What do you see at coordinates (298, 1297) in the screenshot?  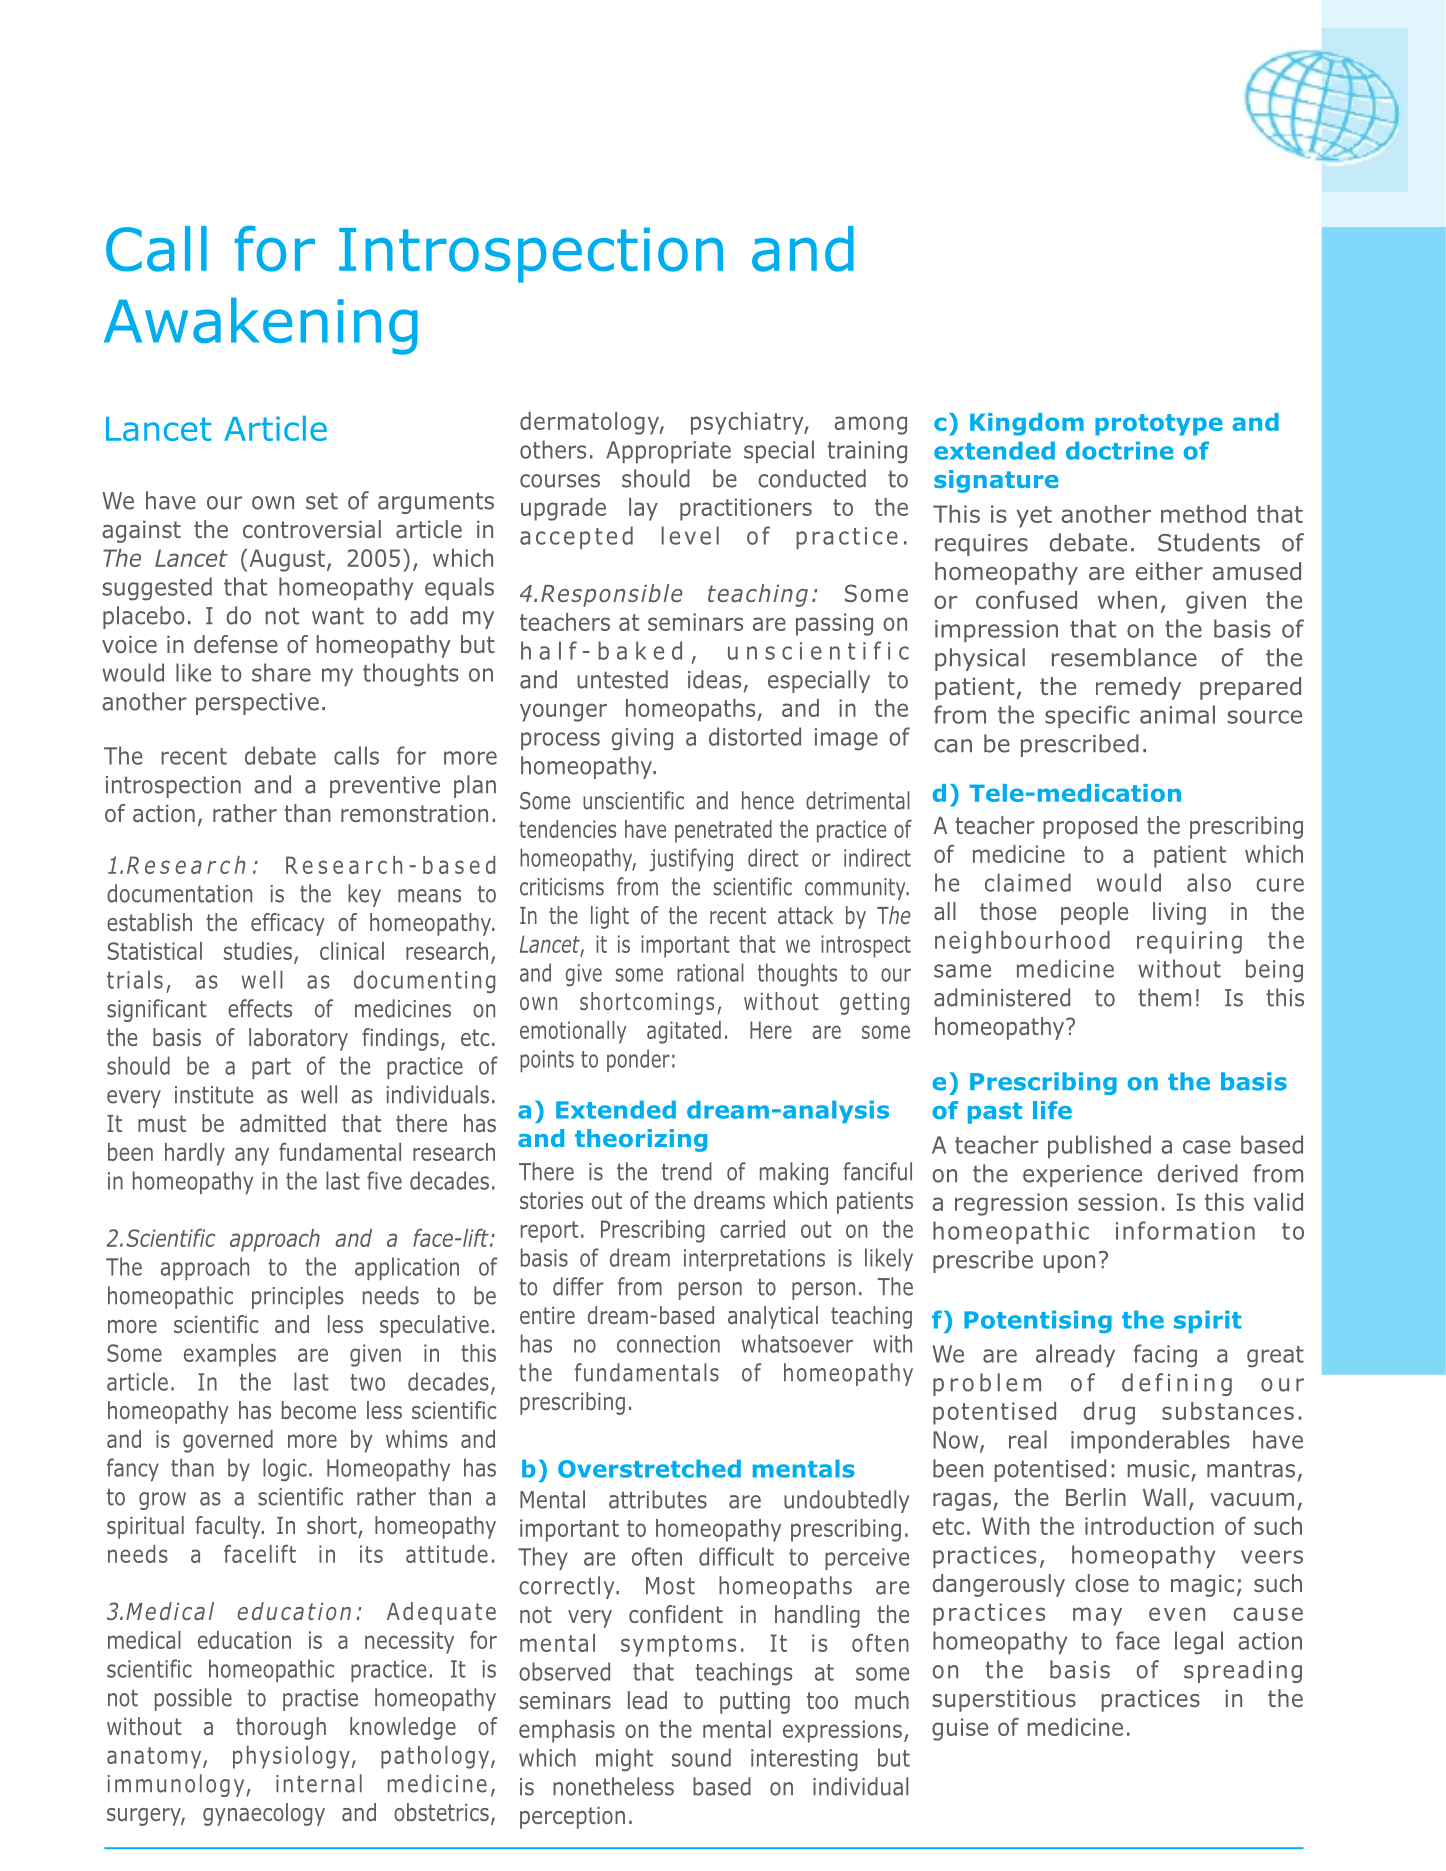 I see `principles` at bounding box center [298, 1297].
